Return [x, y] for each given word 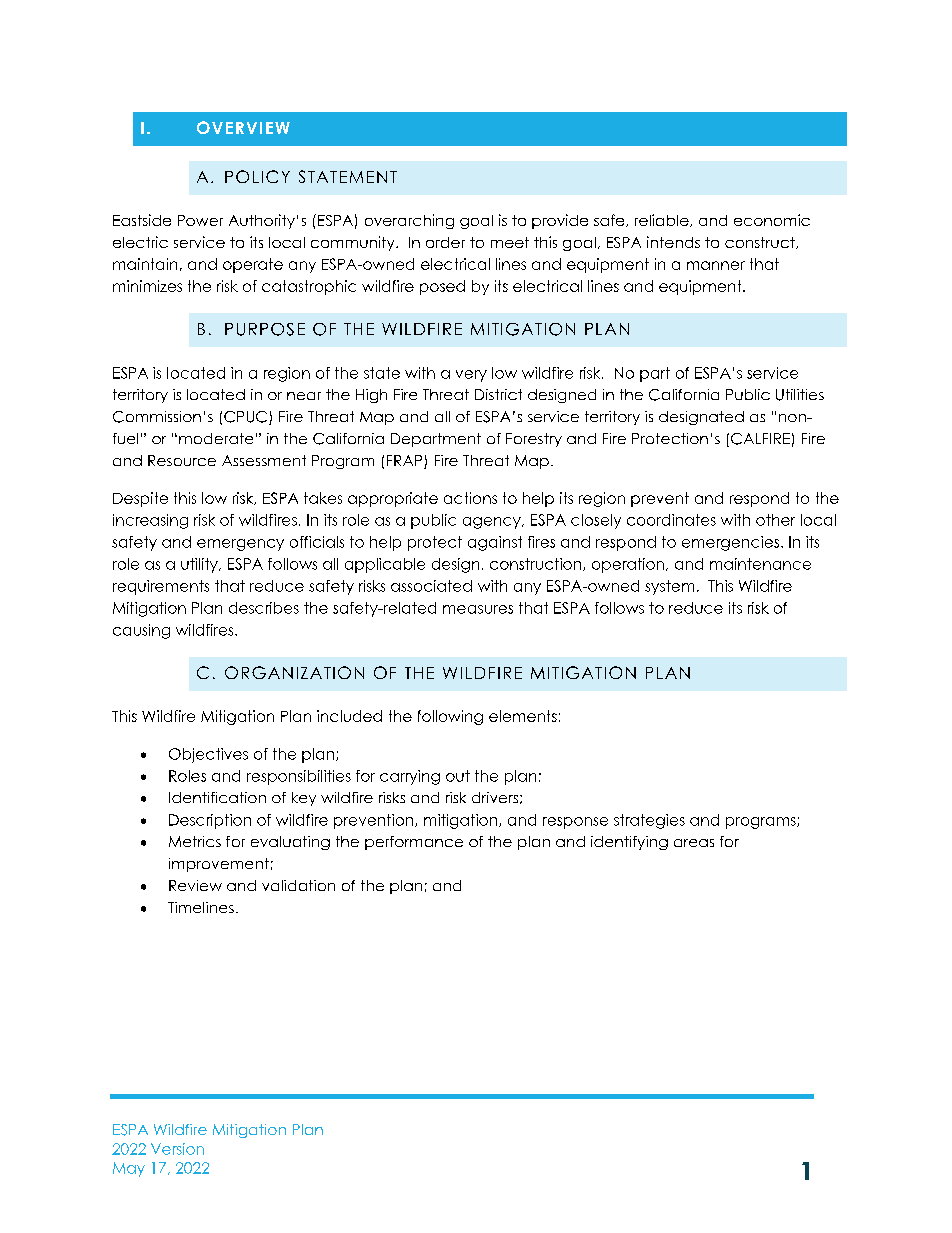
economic [772, 220]
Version [177, 1149]
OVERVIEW [243, 127]
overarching [409, 221]
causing [141, 631]
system [669, 587]
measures [478, 609]
